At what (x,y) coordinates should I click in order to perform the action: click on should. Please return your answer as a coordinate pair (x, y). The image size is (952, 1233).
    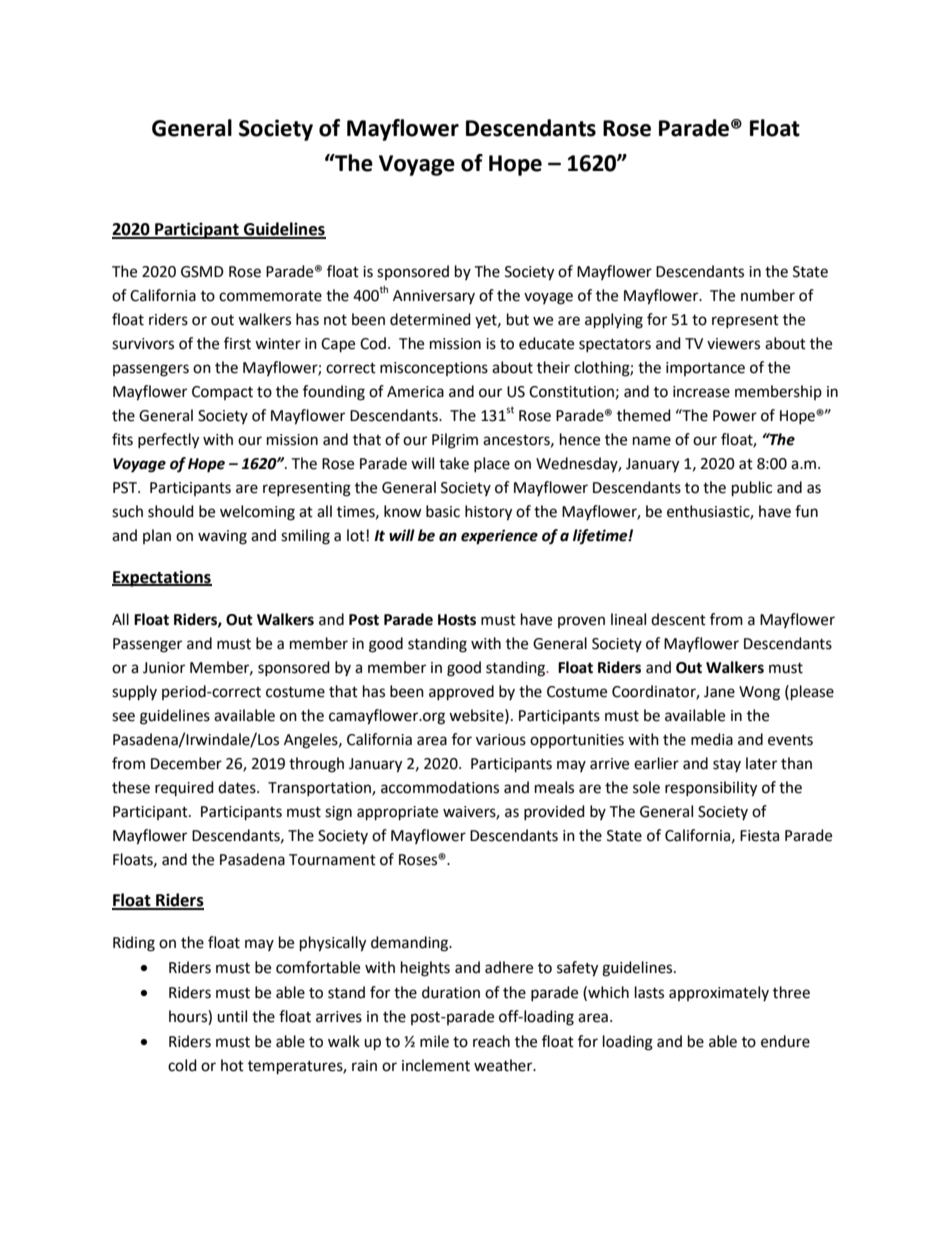
    Looking at the image, I should click on (171, 511).
